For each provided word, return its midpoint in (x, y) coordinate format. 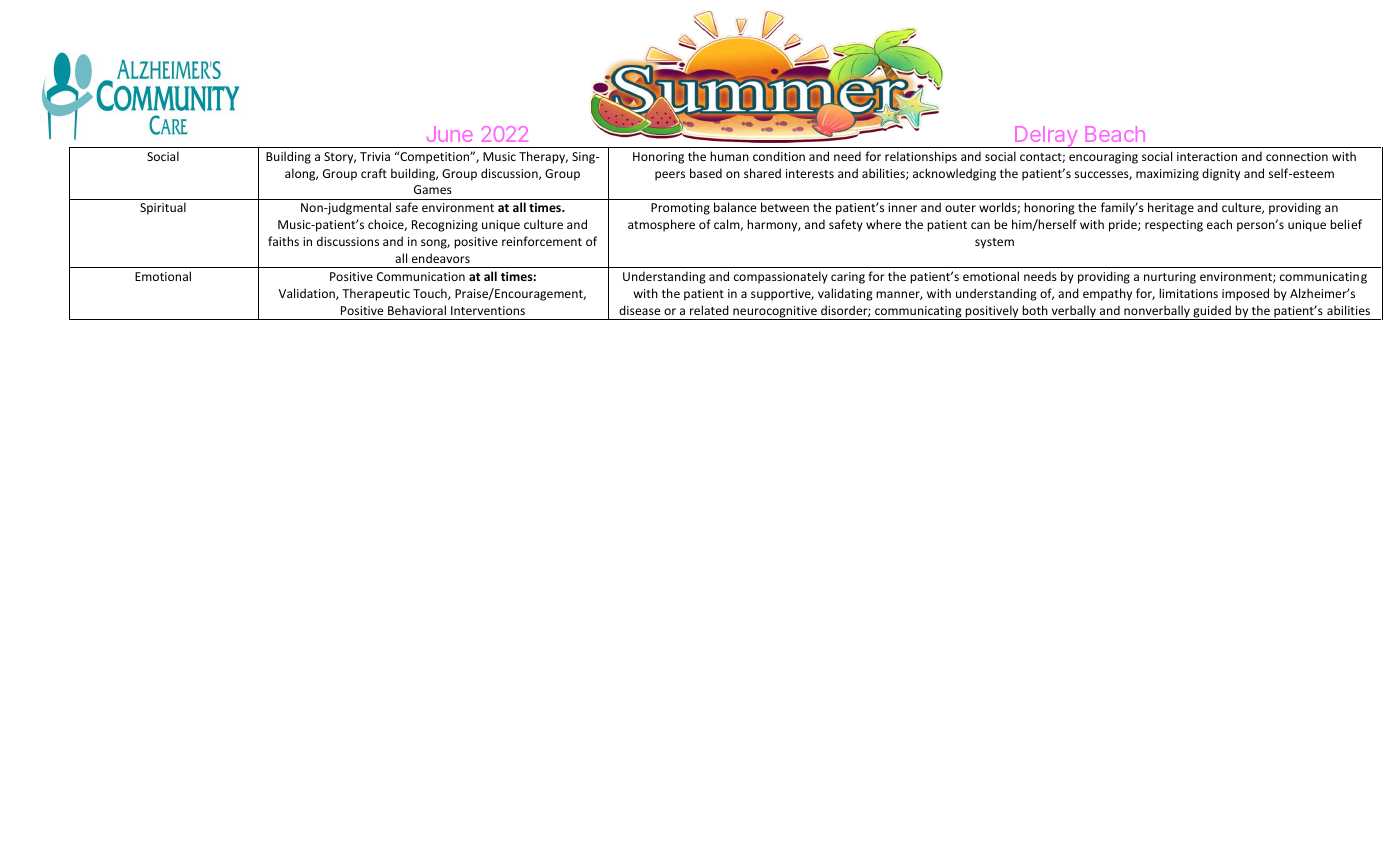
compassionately (781, 277)
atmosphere (661, 225)
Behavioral (417, 310)
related (709, 310)
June (449, 134)
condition (779, 156)
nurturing (1170, 278)
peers (670, 176)
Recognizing (445, 226)
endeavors (441, 258)
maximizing (1167, 175)
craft (374, 173)
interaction (1207, 156)
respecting (1174, 226)
